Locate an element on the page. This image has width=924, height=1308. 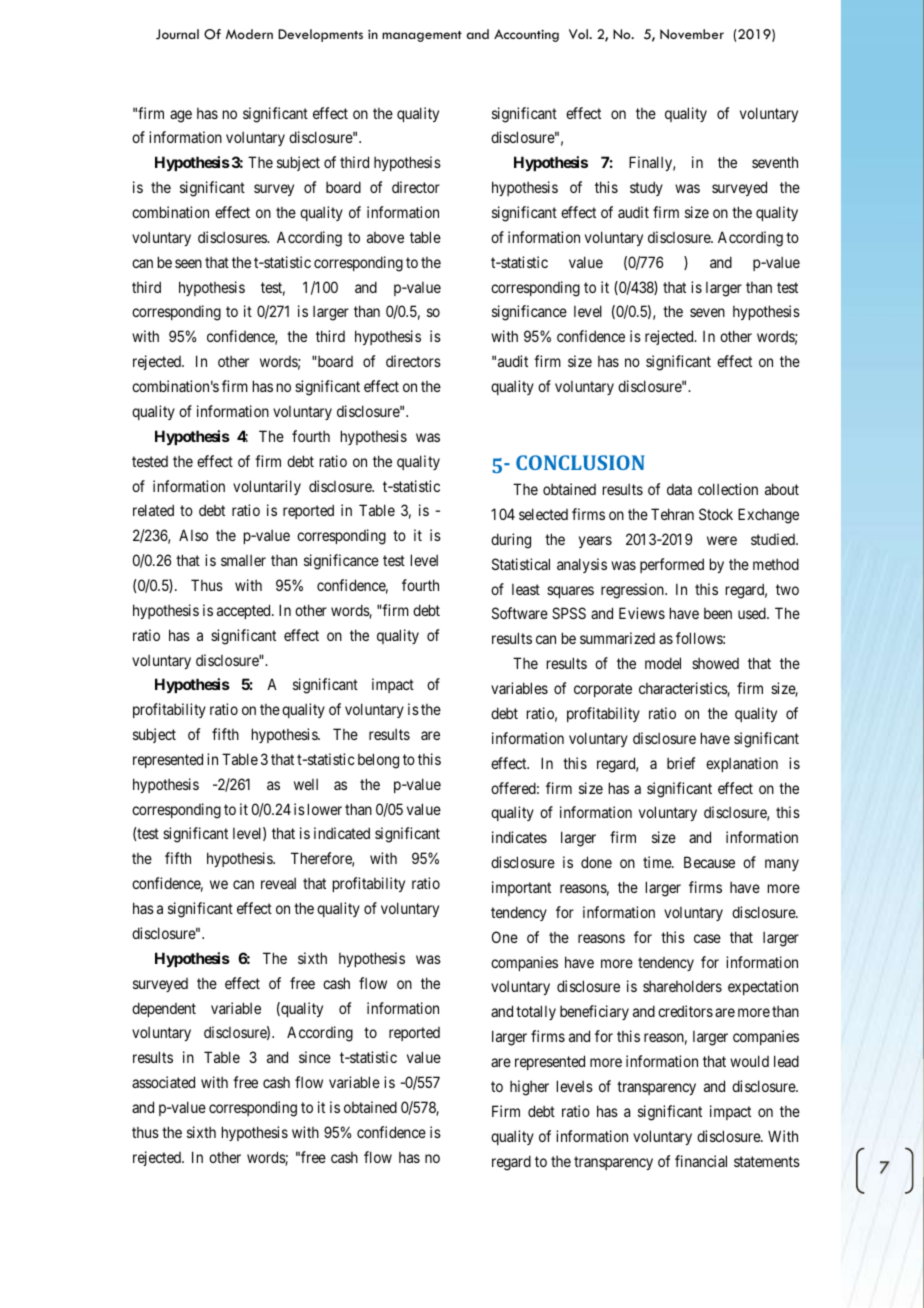
associated is located at coordinates (163, 1082).
